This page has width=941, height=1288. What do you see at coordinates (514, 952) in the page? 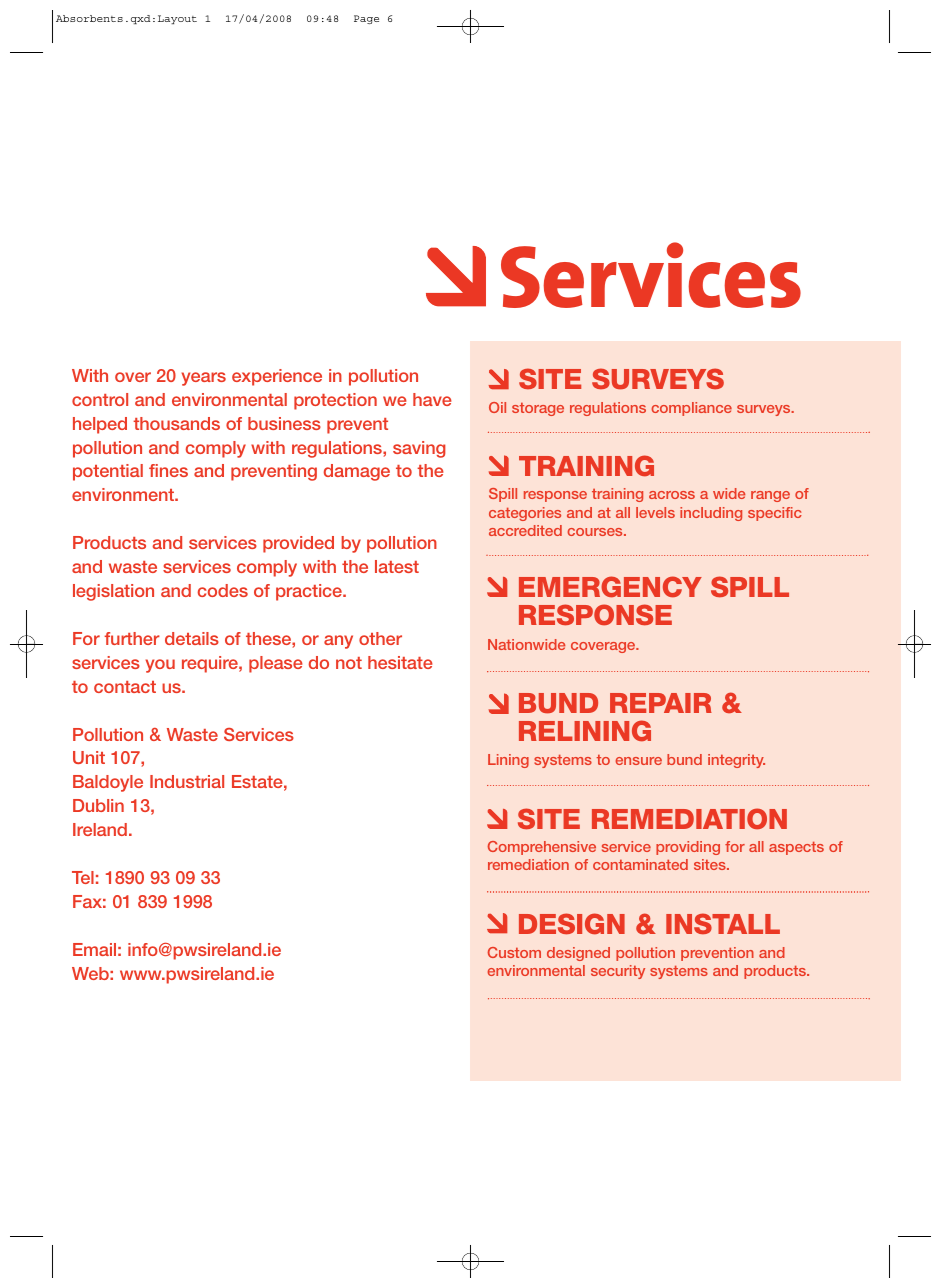
I see `Custom` at bounding box center [514, 952].
